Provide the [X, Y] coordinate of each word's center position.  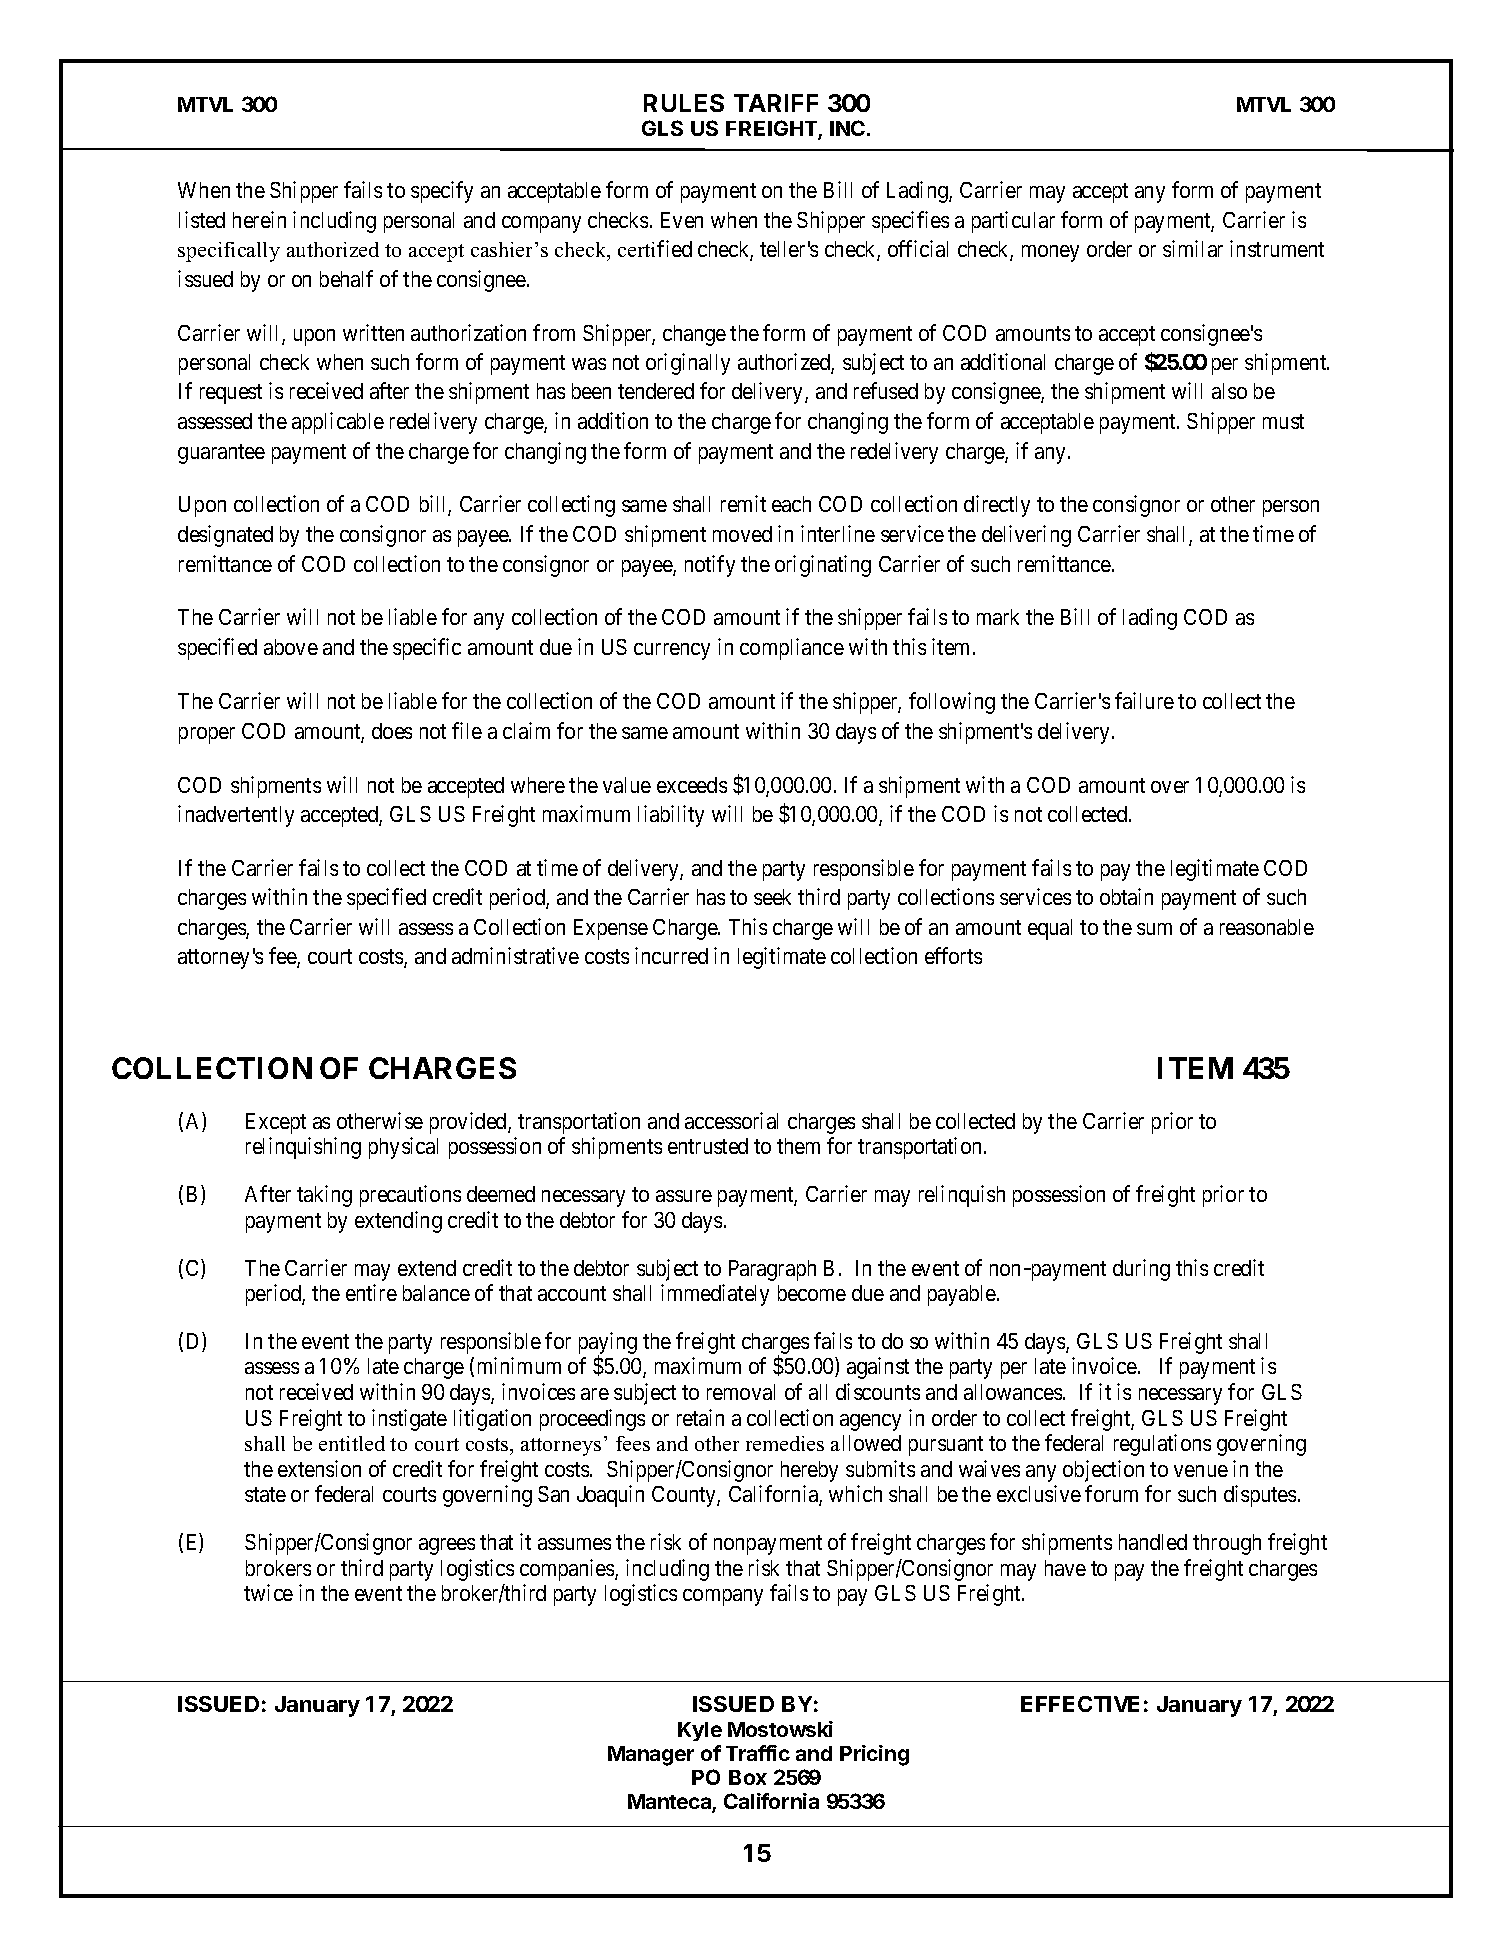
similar [1193, 248]
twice [268, 1592]
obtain [1126, 896]
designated [225, 536]
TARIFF [776, 103]
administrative [515, 955]
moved [742, 534]
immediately [715, 1295]
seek [772, 897]
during [1141, 1270]
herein [259, 219]
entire [371, 1292]
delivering [1026, 536]
